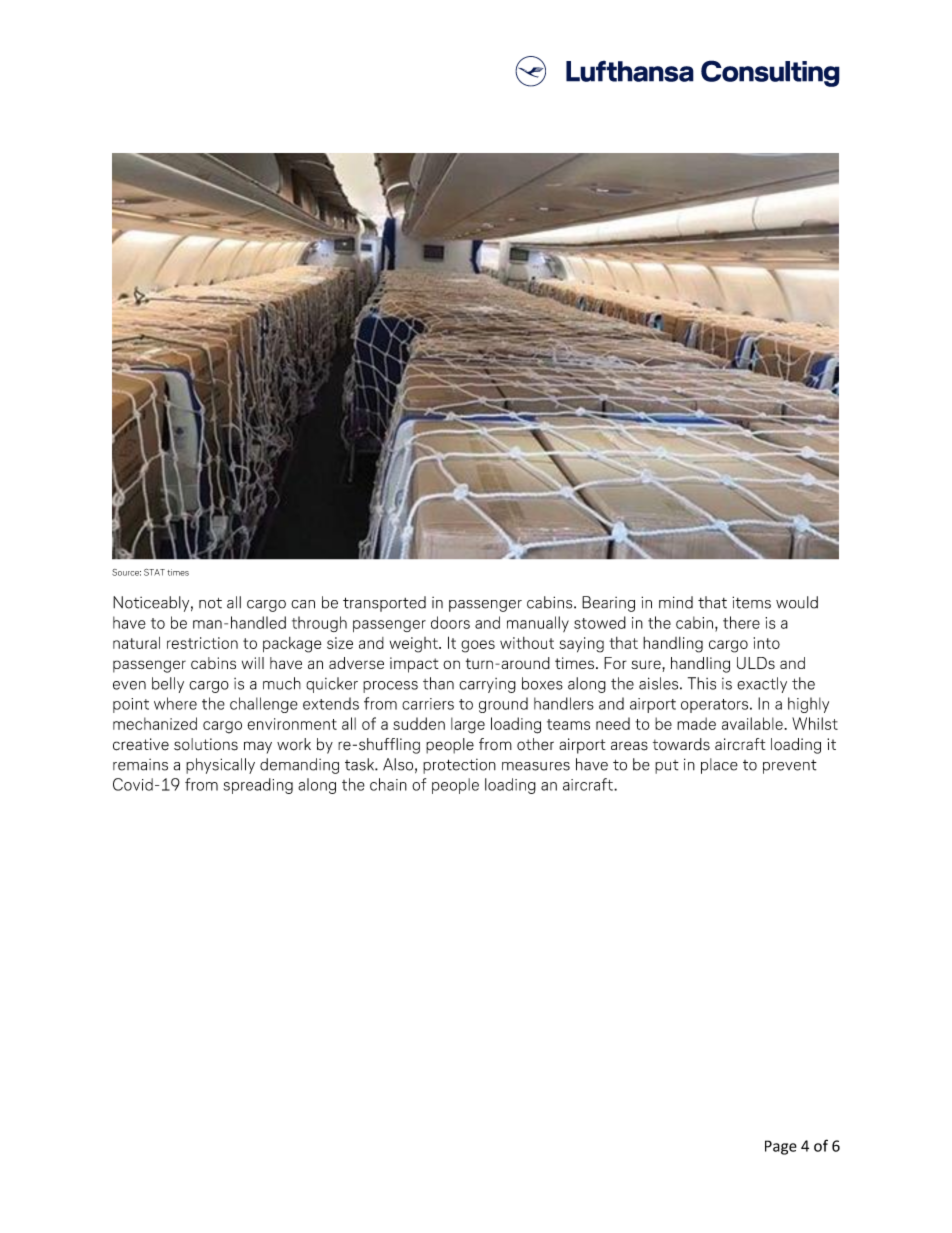  What do you see at coordinates (299, 766) in the screenshot?
I see `demanding` at bounding box center [299, 766].
